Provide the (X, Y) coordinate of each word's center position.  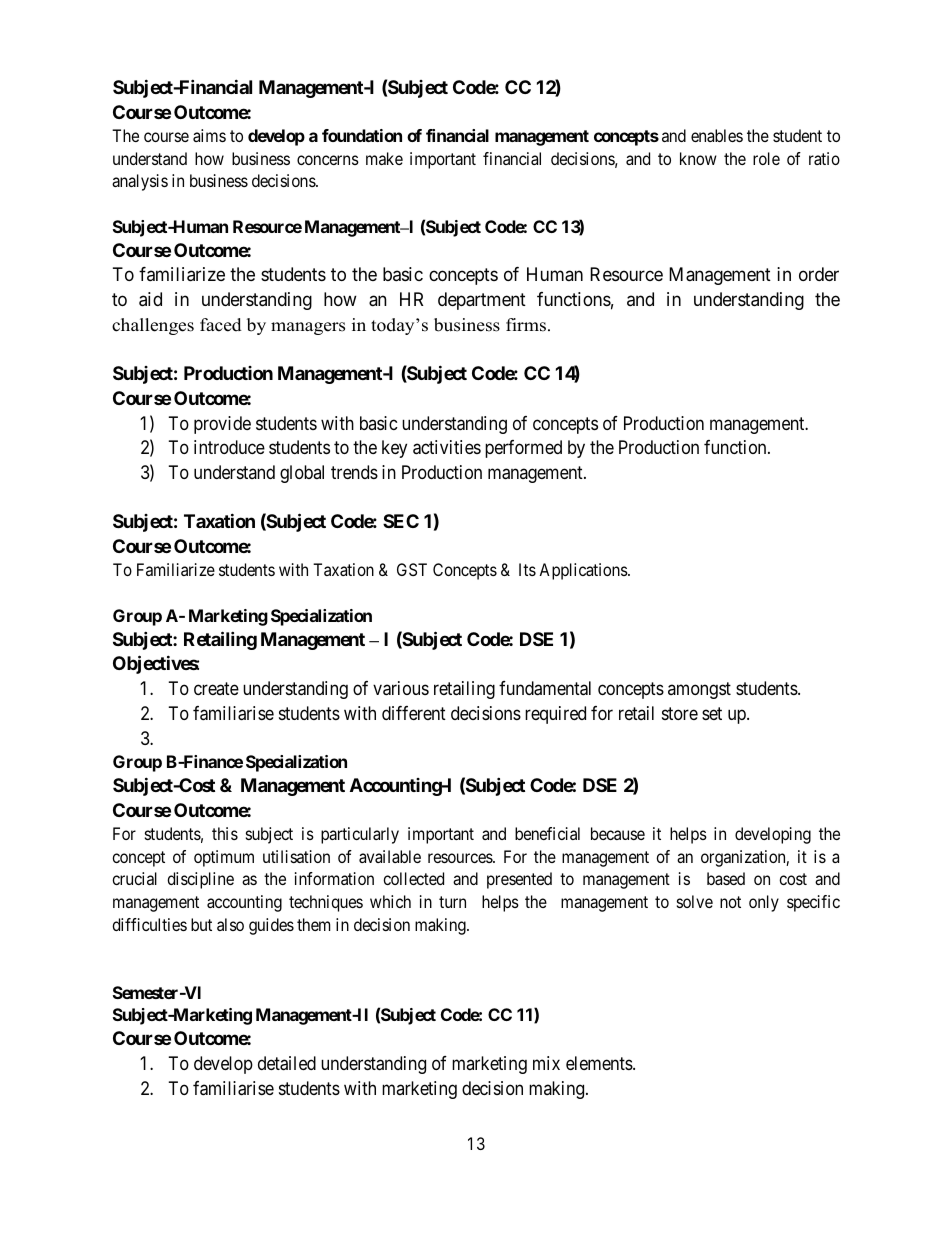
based (726, 878)
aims (209, 135)
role (766, 158)
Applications (584, 571)
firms (526, 325)
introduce (229, 447)
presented (519, 880)
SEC (401, 521)
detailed (287, 1063)
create (216, 688)
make (384, 158)
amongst (699, 690)
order (819, 274)
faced (221, 325)
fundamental (545, 688)
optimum (224, 858)
